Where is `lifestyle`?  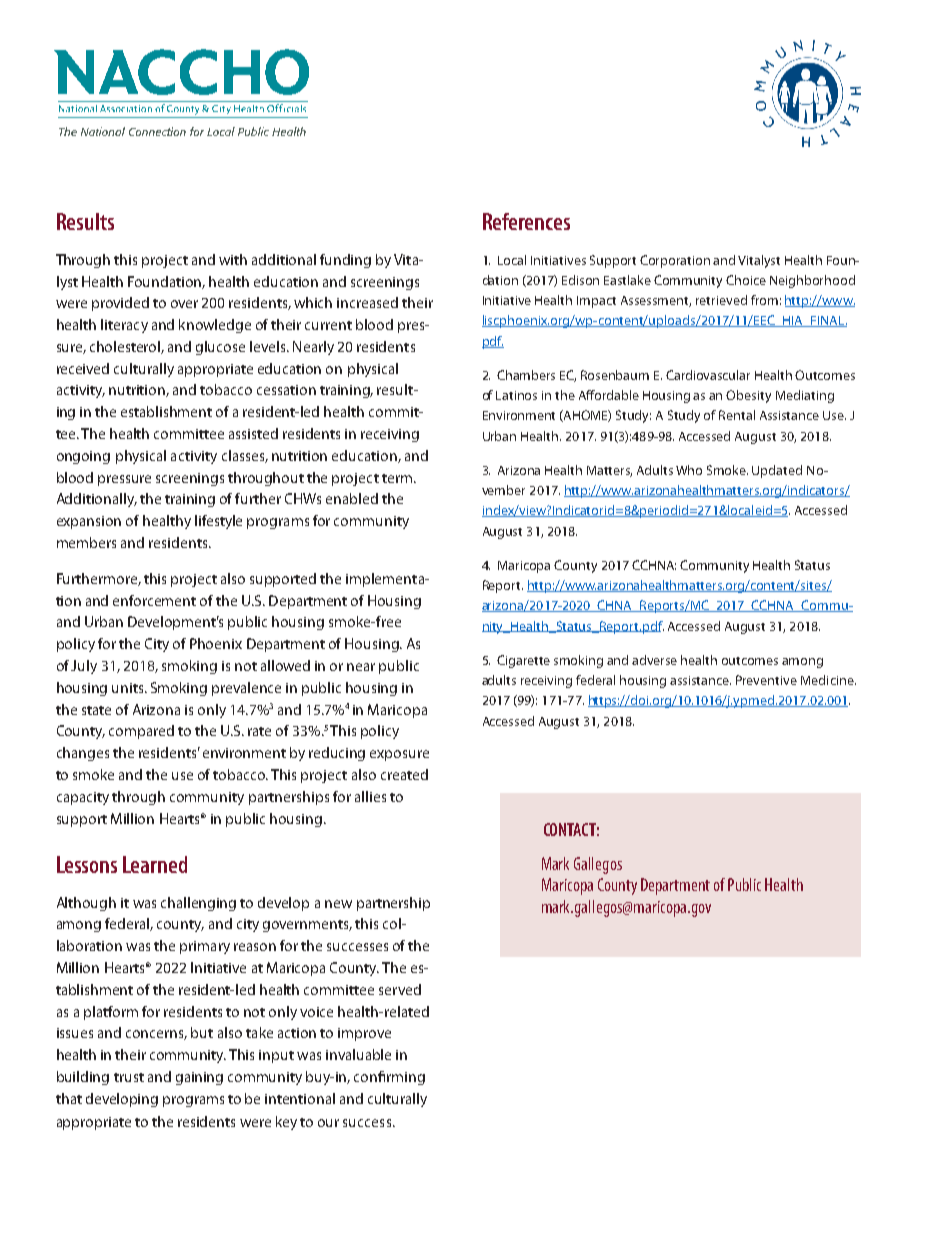 lifestyle is located at coordinates (218, 522).
